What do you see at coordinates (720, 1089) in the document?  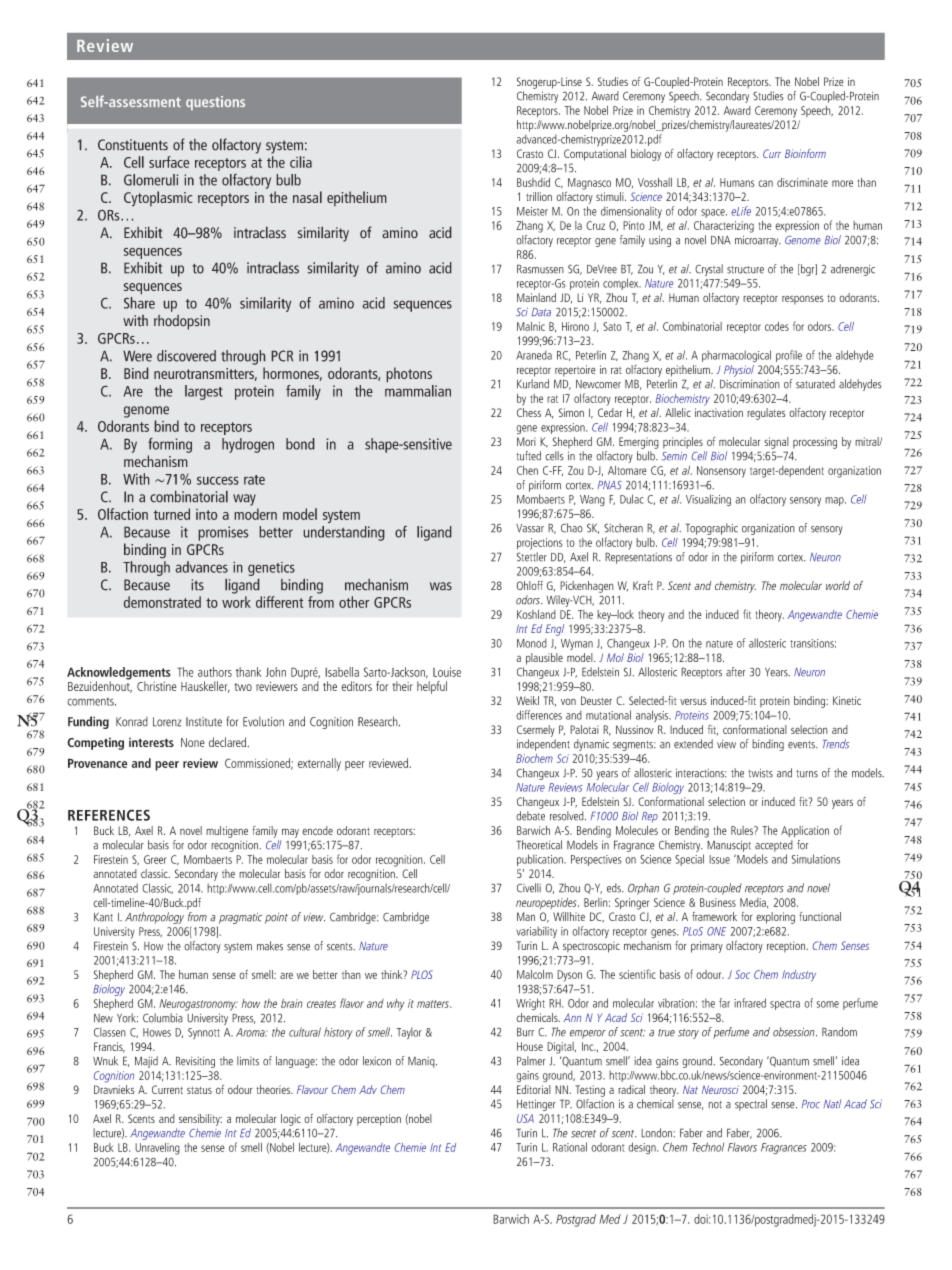 I see `Neurosci` at bounding box center [720, 1089].
